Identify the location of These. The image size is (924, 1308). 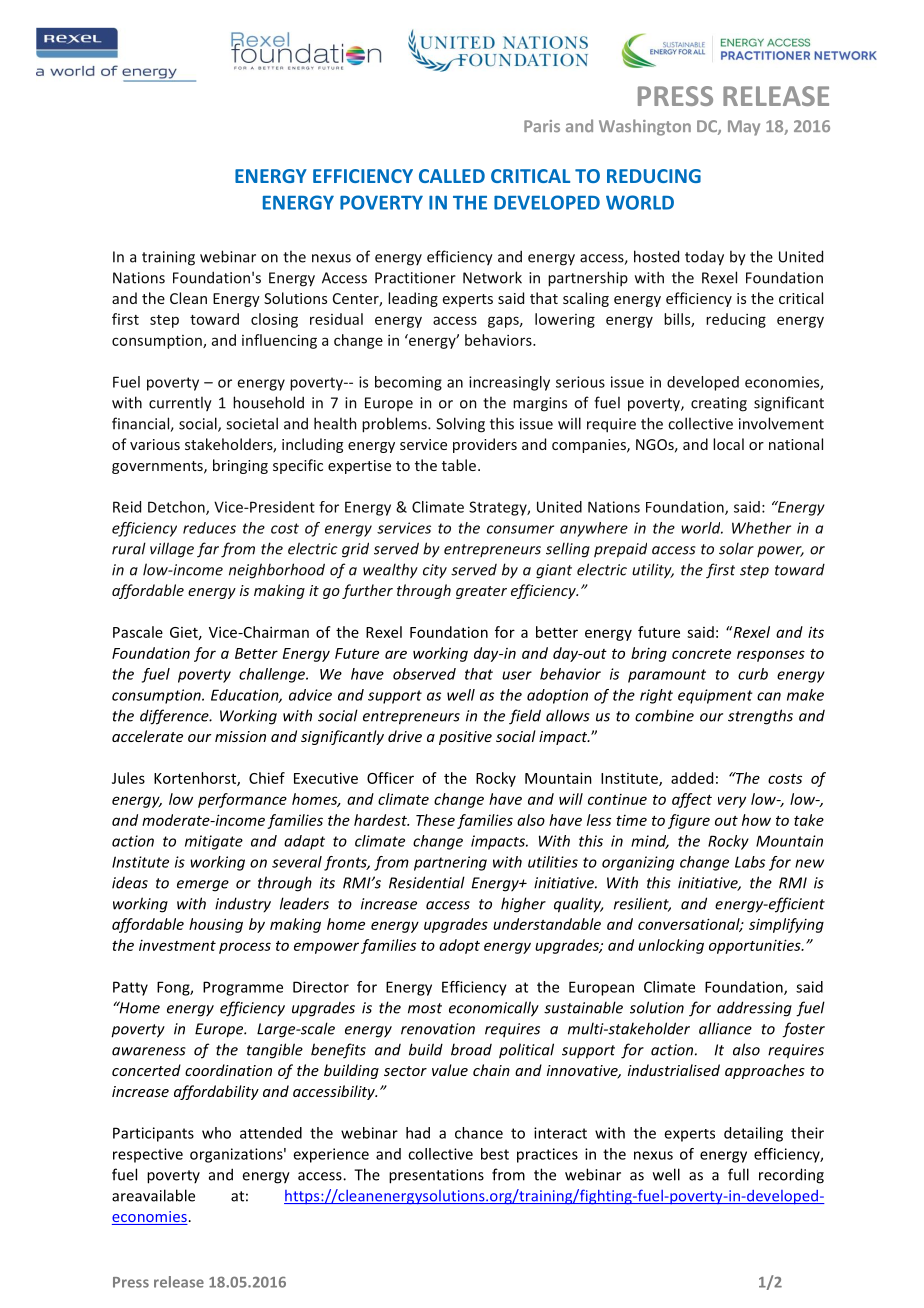
(435, 820).
